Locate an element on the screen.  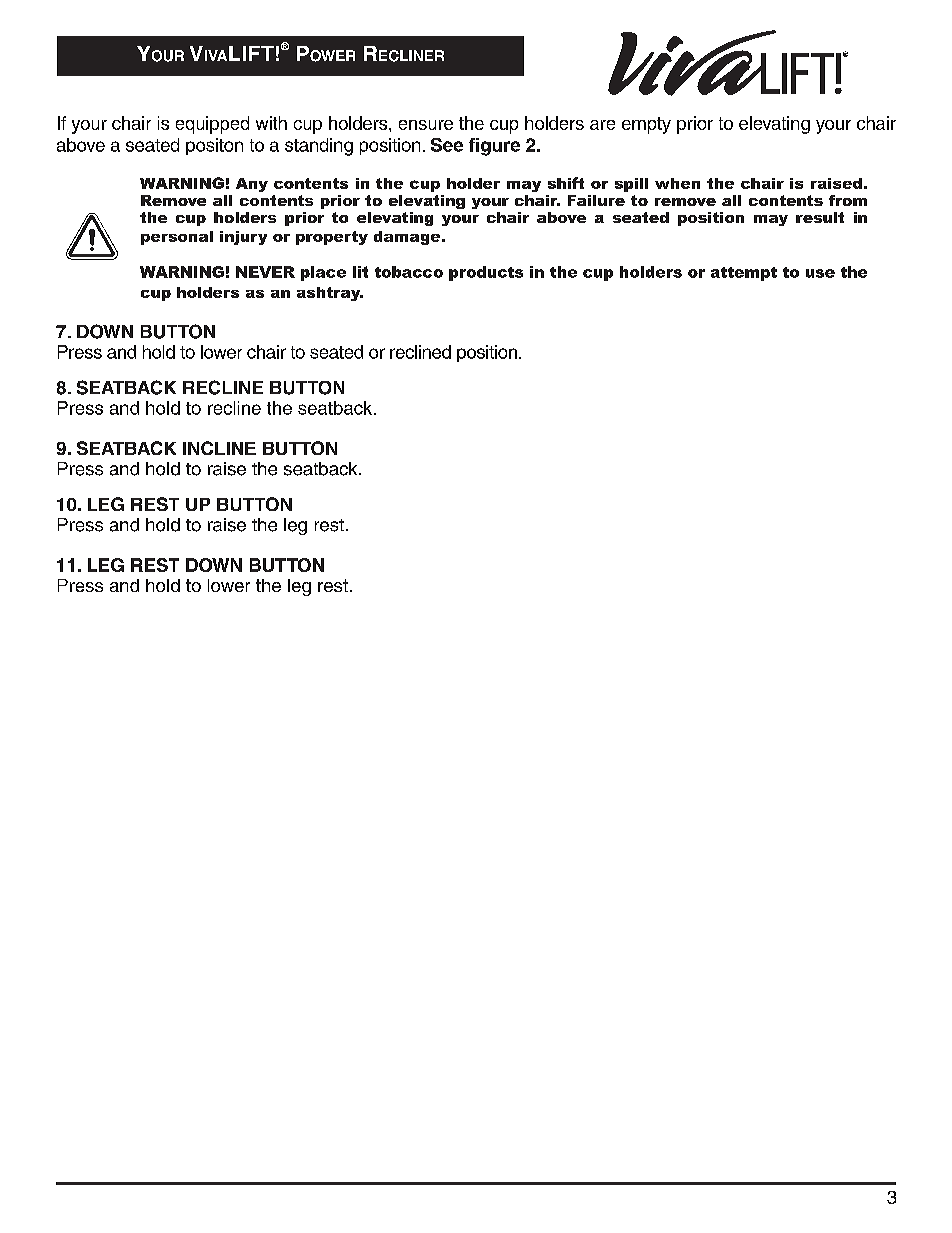
empty is located at coordinates (646, 125).
